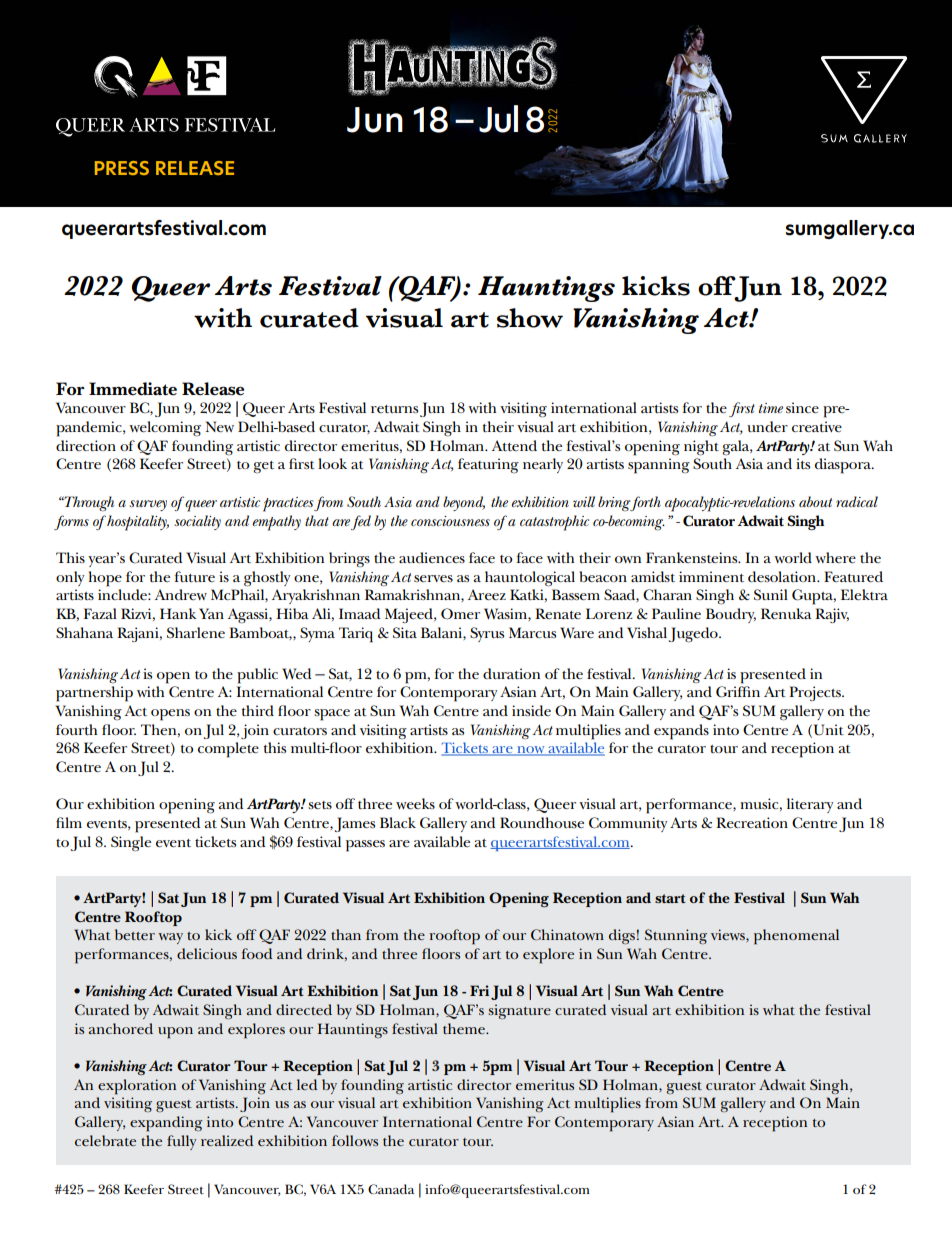 Image resolution: width=952 pixels, height=1233 pixels. I want to click on Recreation, so click(752, 822).
